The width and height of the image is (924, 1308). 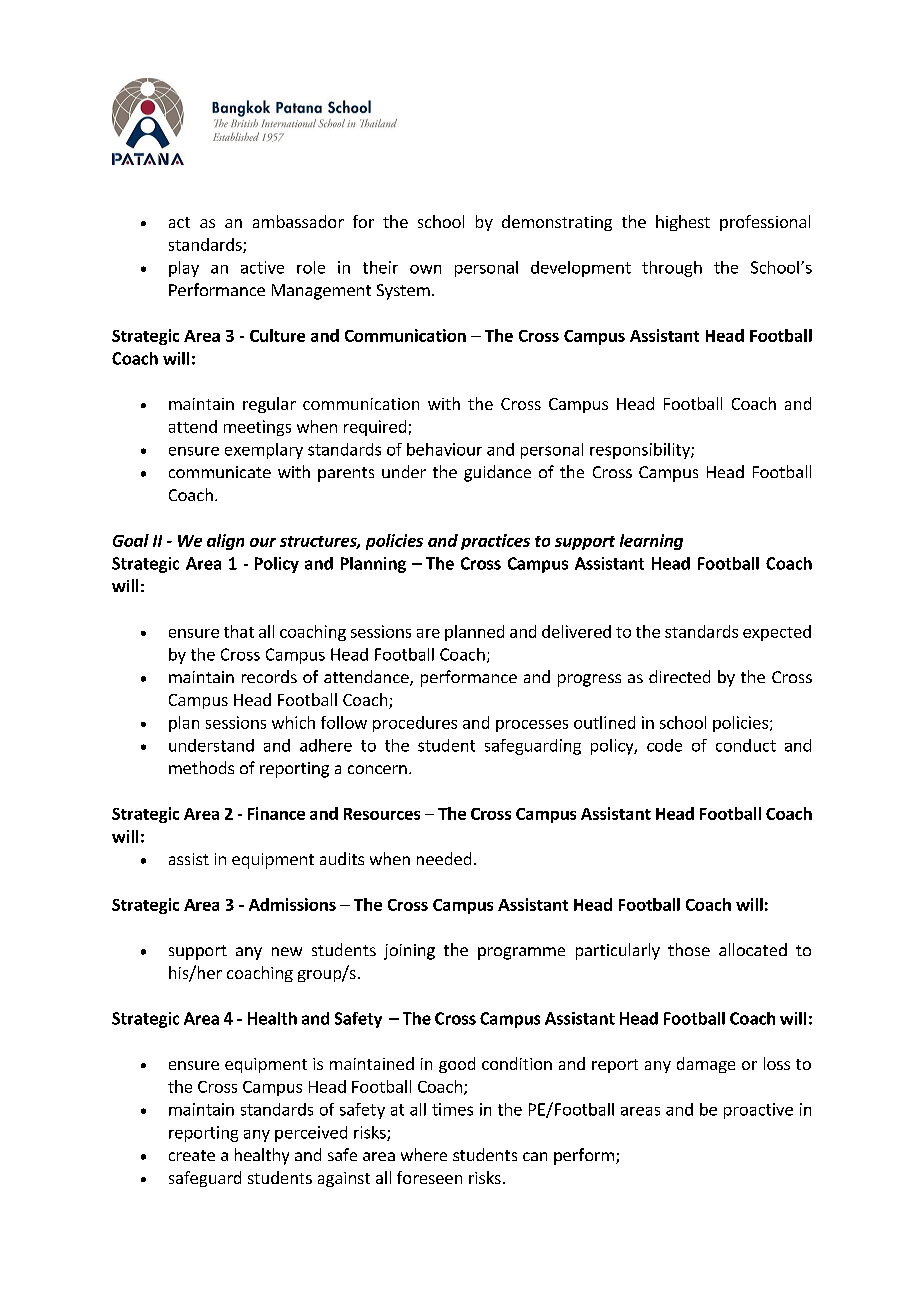 I want to click on own, so click(x=425, y=269).
